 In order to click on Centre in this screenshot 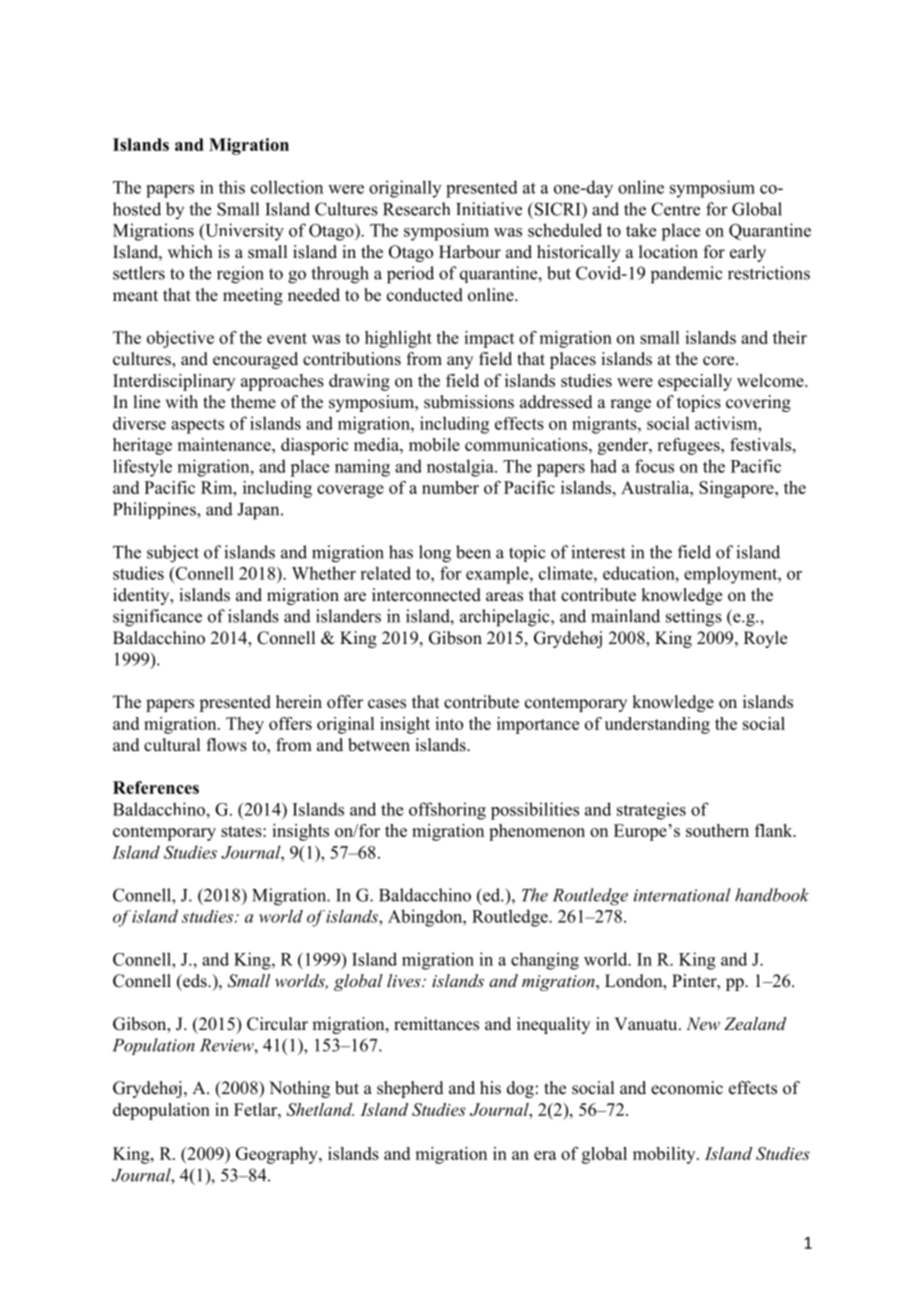, I will do `click(675, 209)`.
